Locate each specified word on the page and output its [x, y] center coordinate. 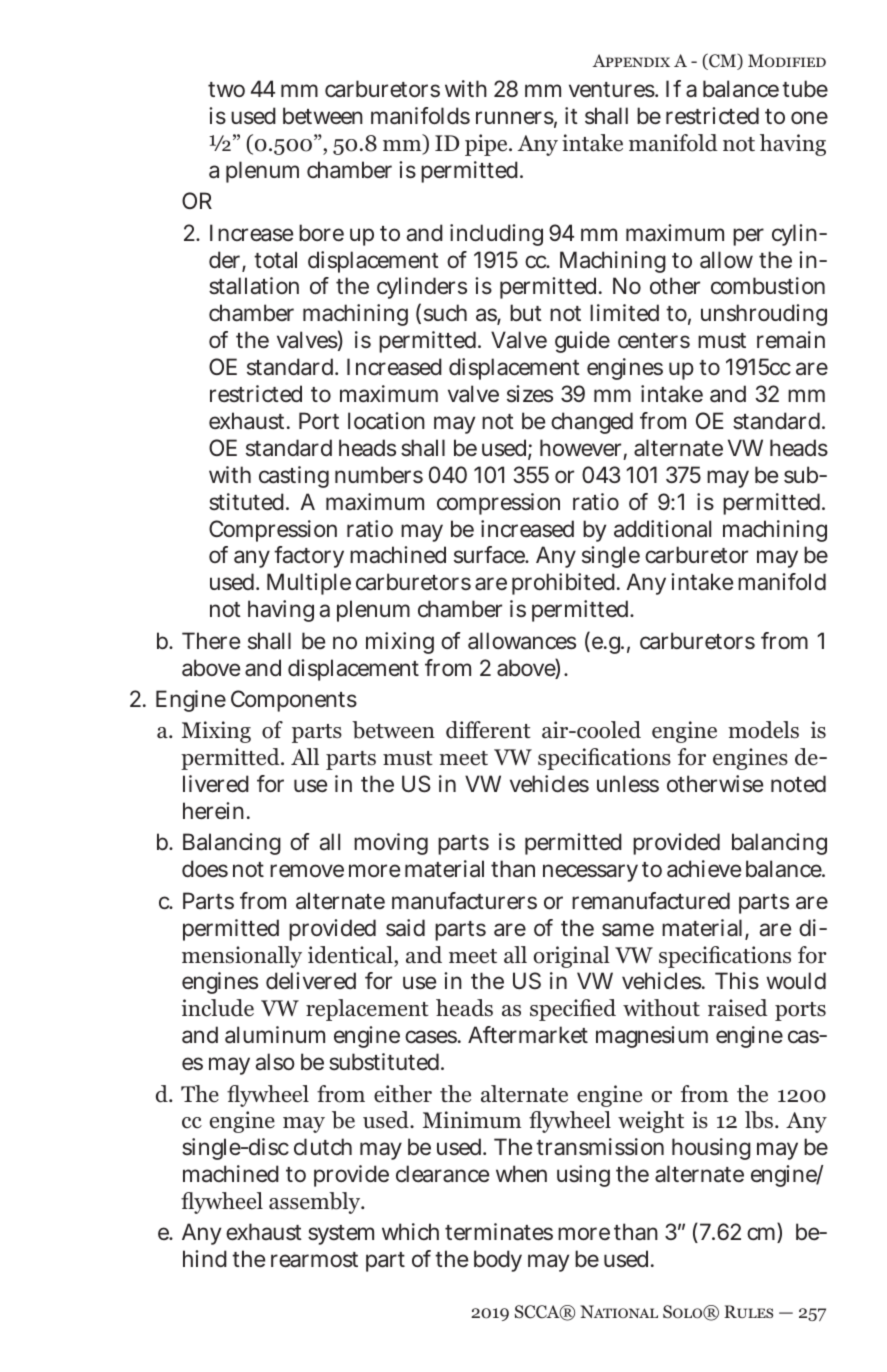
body [498, 1261]
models [763, 730]
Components [294, 701]
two [226, 89]
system [341, 1235]
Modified [787, 60]
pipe [487, 145]
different [488, 730]
